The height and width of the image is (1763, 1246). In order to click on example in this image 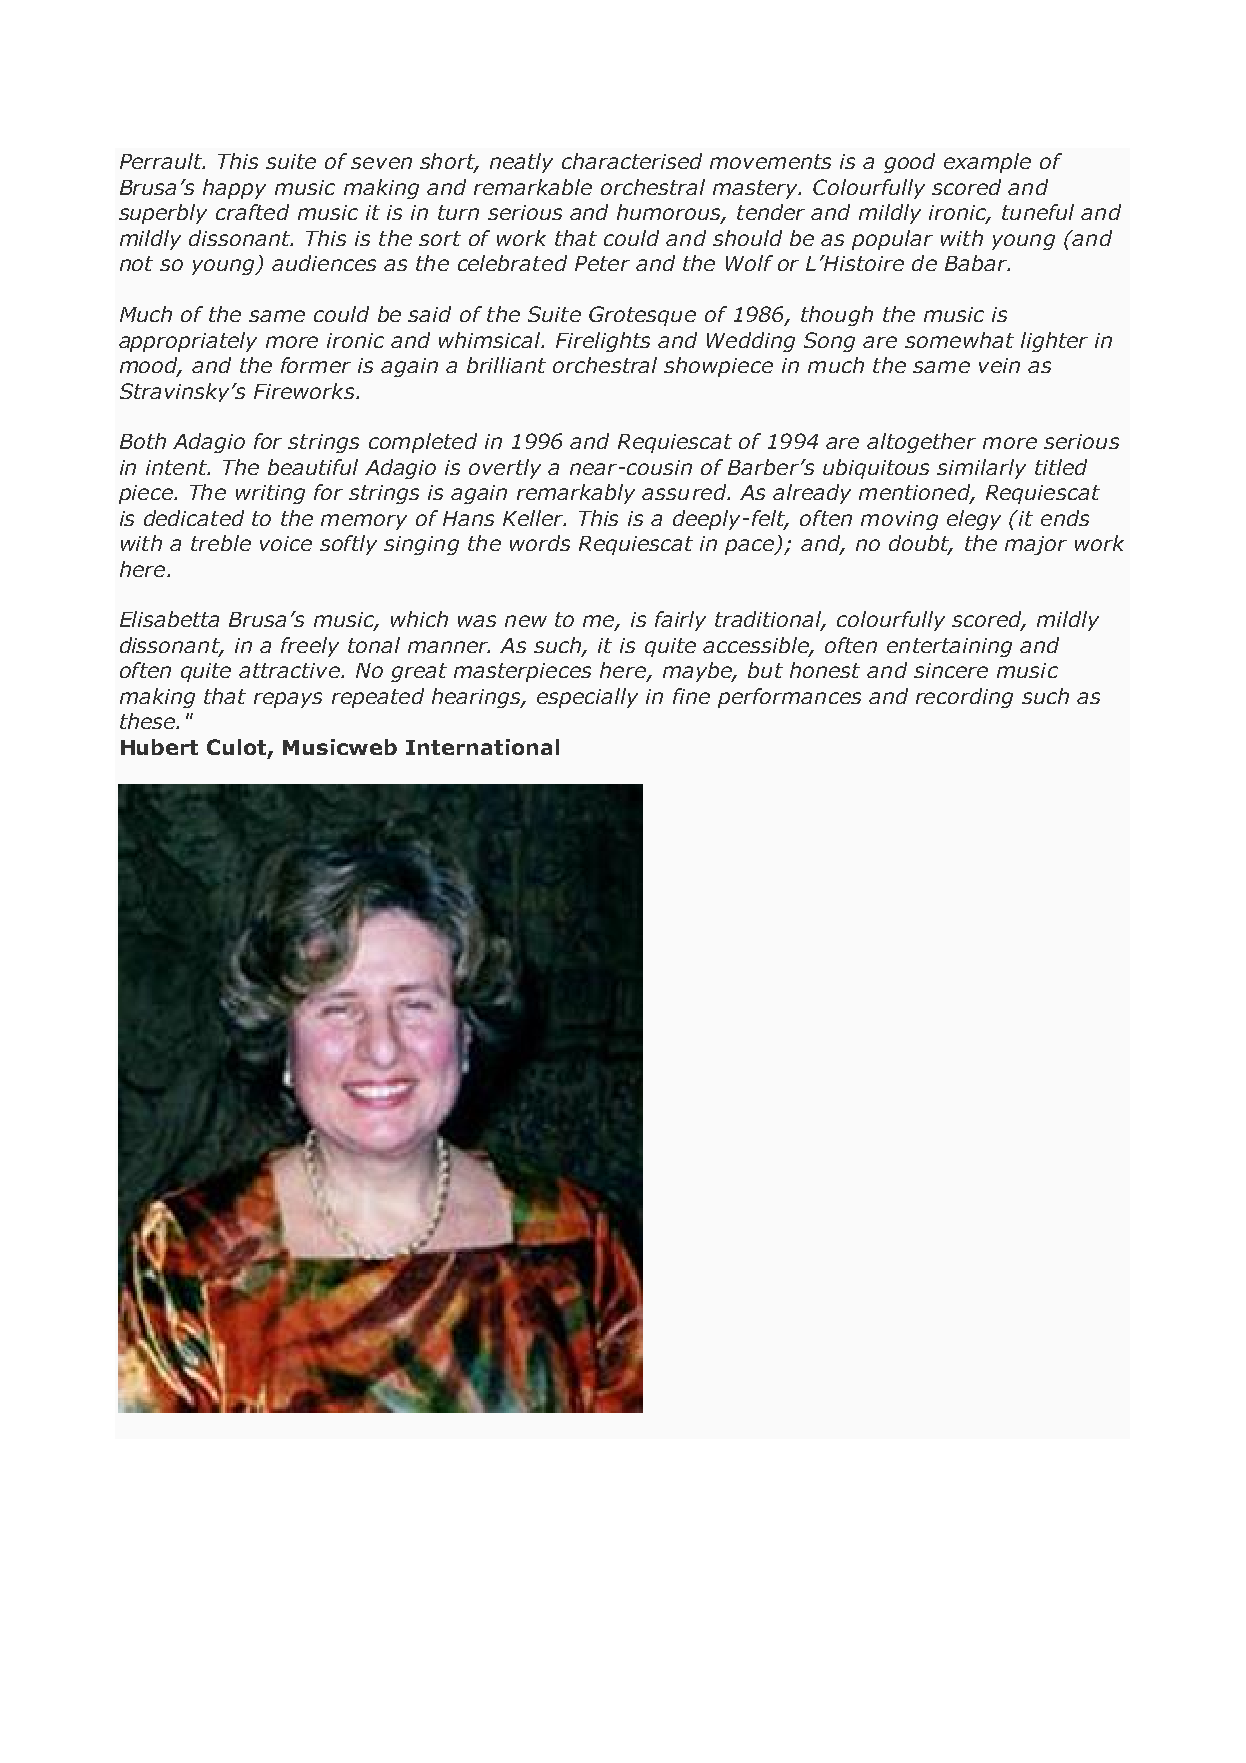, I will do `click(987, 163)`.
